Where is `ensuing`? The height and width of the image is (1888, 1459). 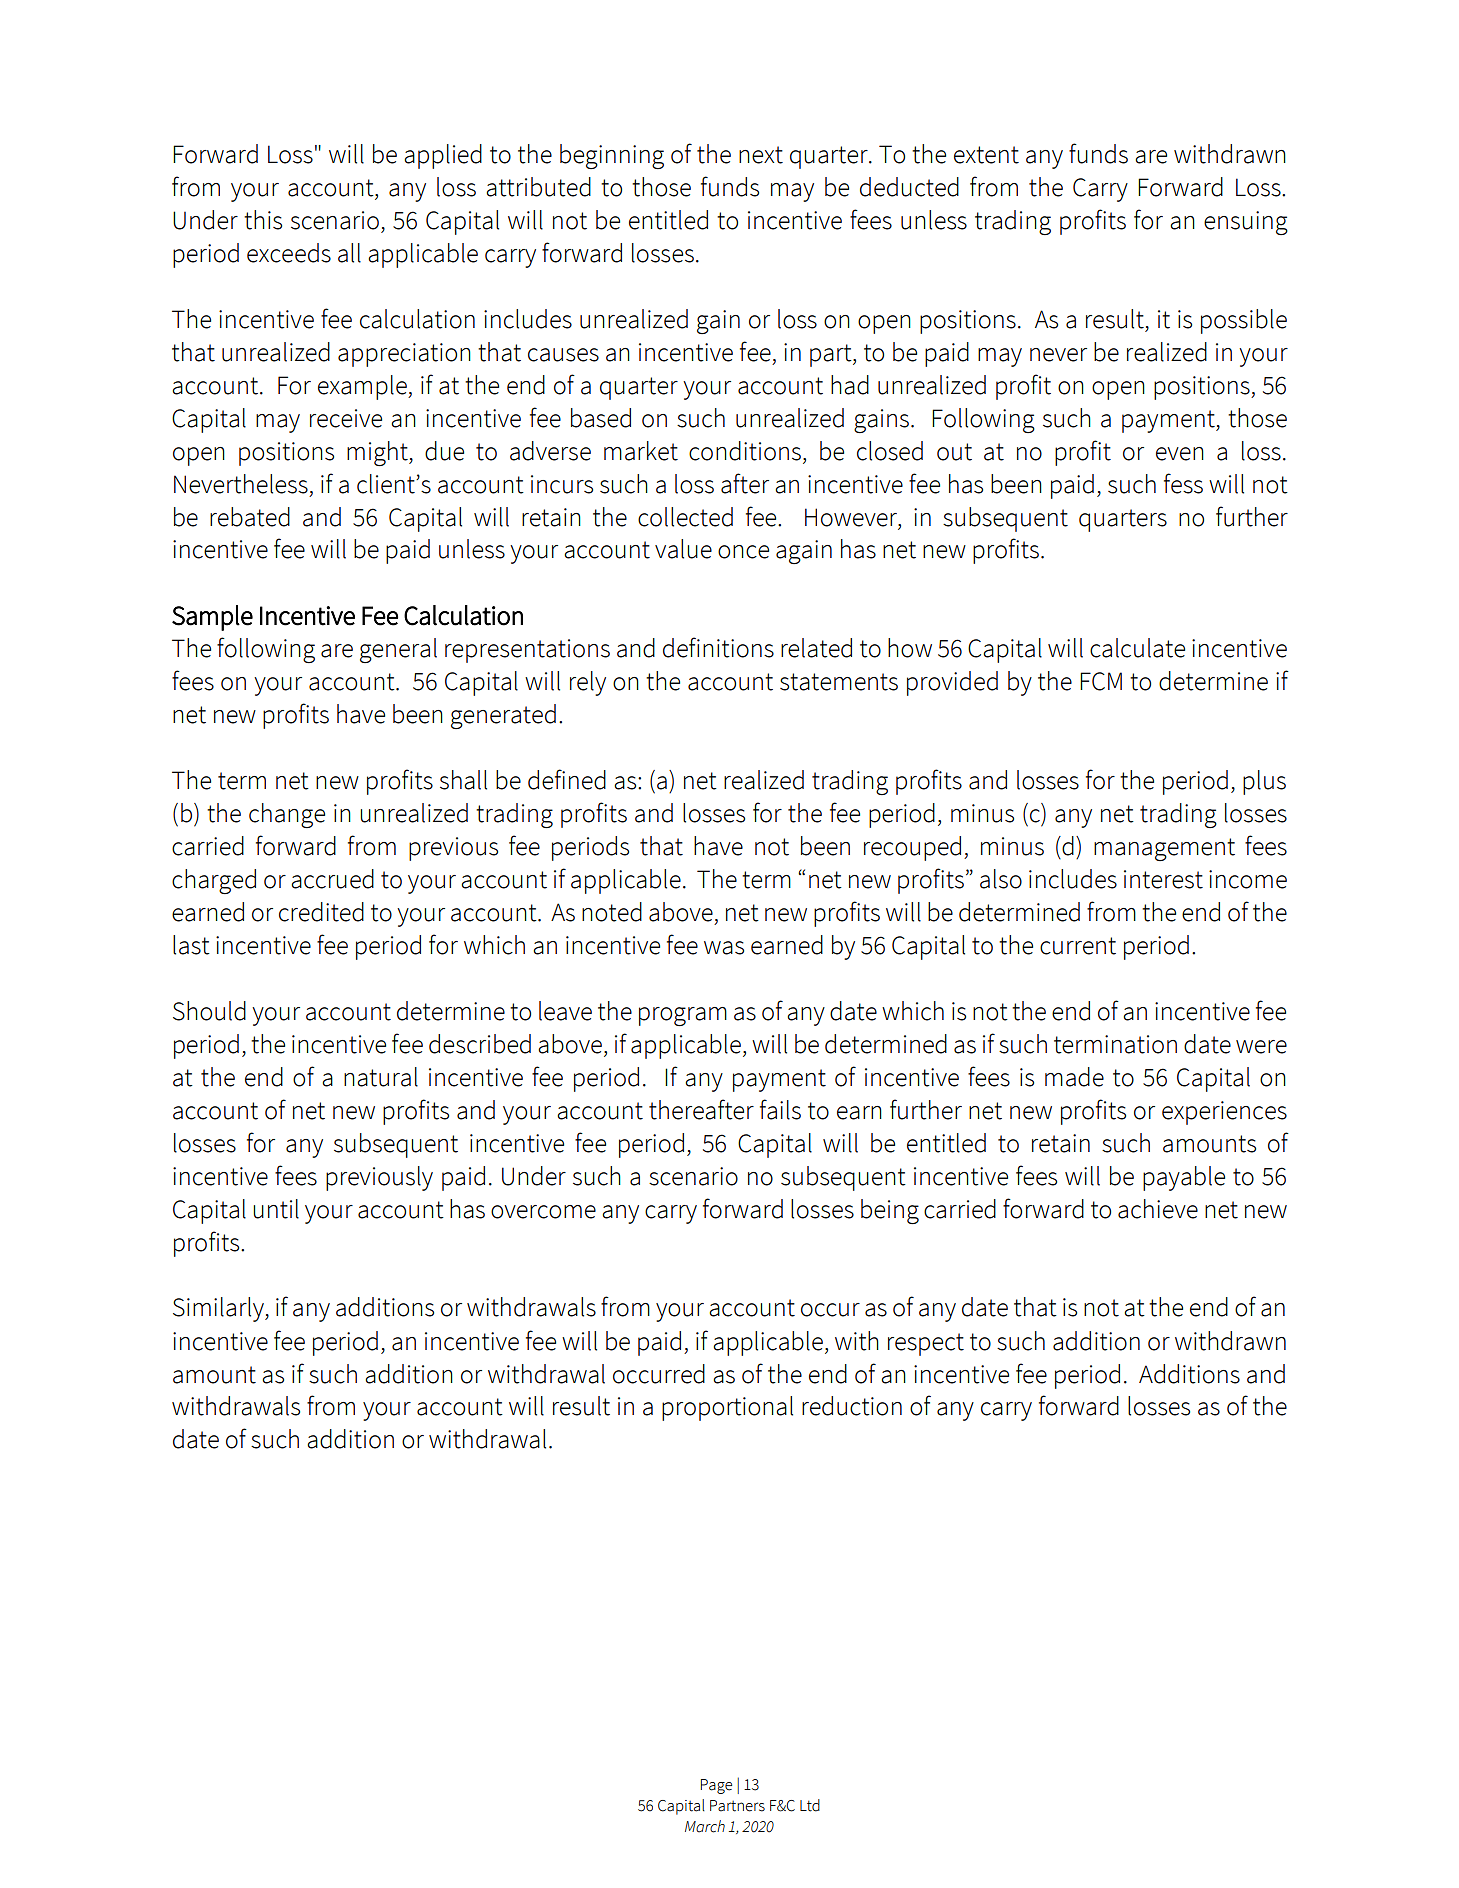 ensuing is located at coordinates (1246, 223).
